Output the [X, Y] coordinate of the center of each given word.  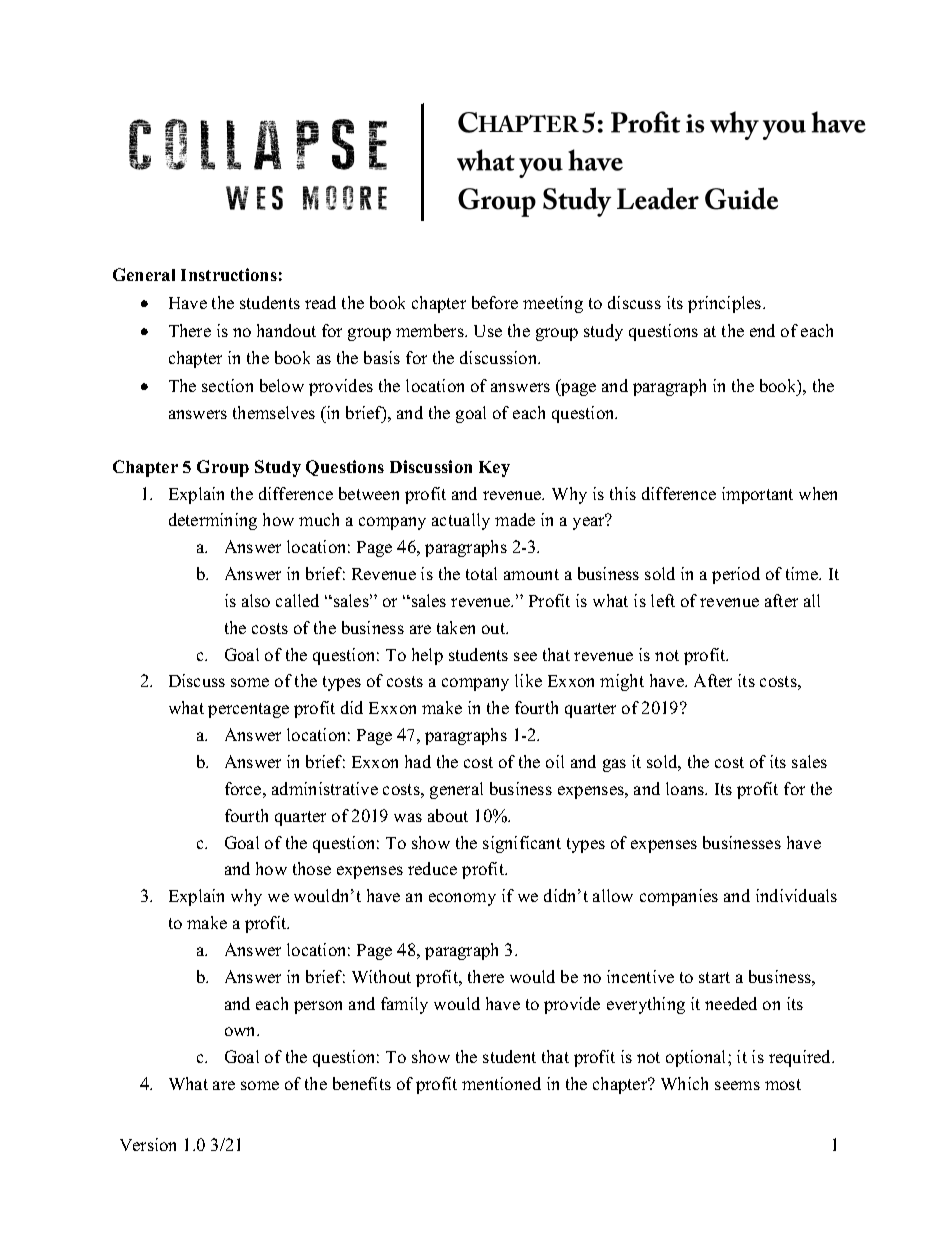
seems [737, 1085]
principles [726, 304]
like [528, 680]
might [622, 682]
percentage [248, 710]
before [495, 302]
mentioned [501, 1083]
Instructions [229, 274]
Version [148, 1144]
